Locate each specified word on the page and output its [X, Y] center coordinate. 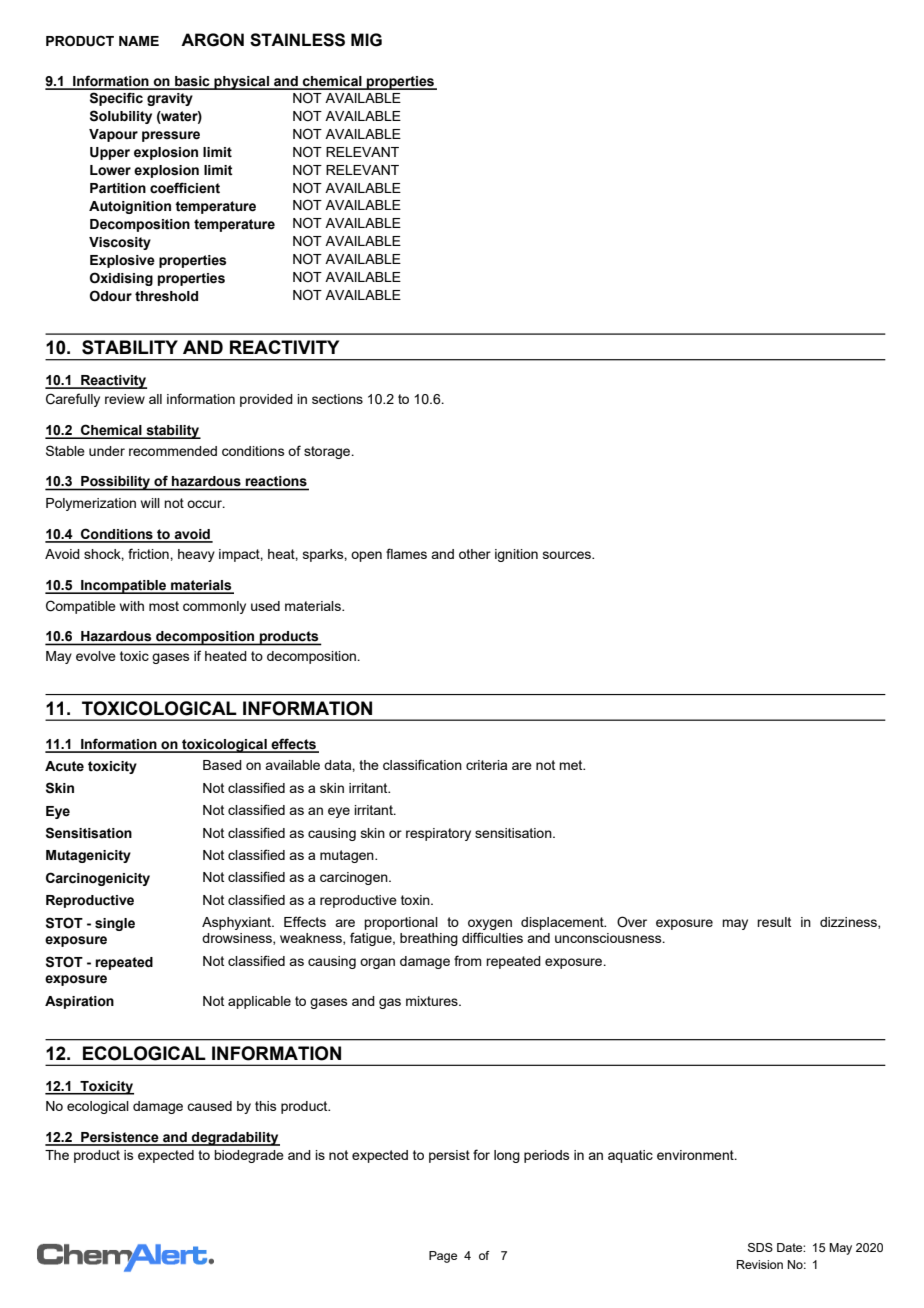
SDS [760, 1247]
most [164, 606]
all [155, 399]
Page [443, 1257]
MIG [366, 40]
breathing [429, 939]
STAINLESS [297, 40]
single [115, 924]
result [774, 922]
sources [568, 555]
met [572, 765]
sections [337, 399]
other [475, 554]
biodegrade [249, 1156]
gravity [170, 99]
